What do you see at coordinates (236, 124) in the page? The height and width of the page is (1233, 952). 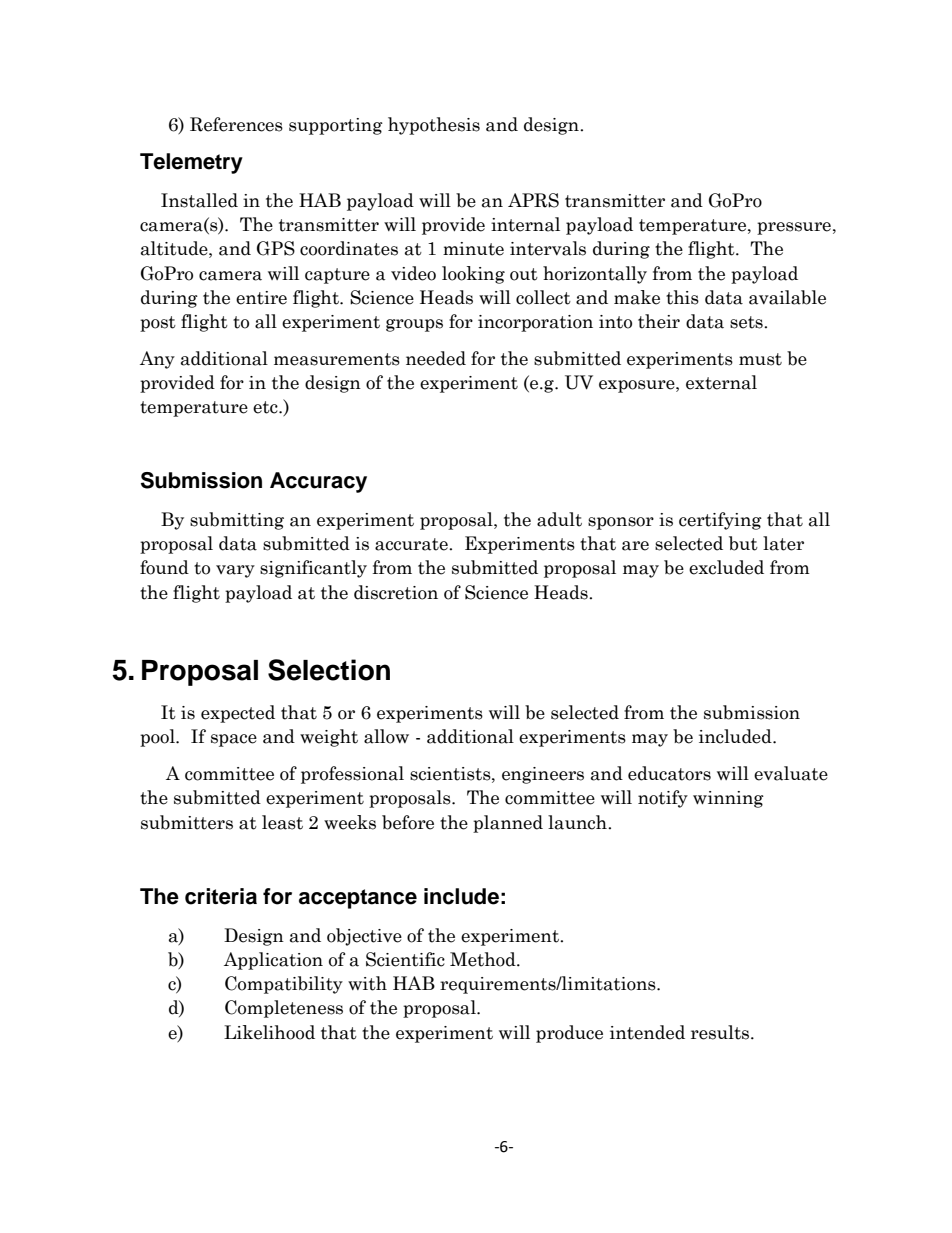 I see `References` at bounding box center [236, 124].
